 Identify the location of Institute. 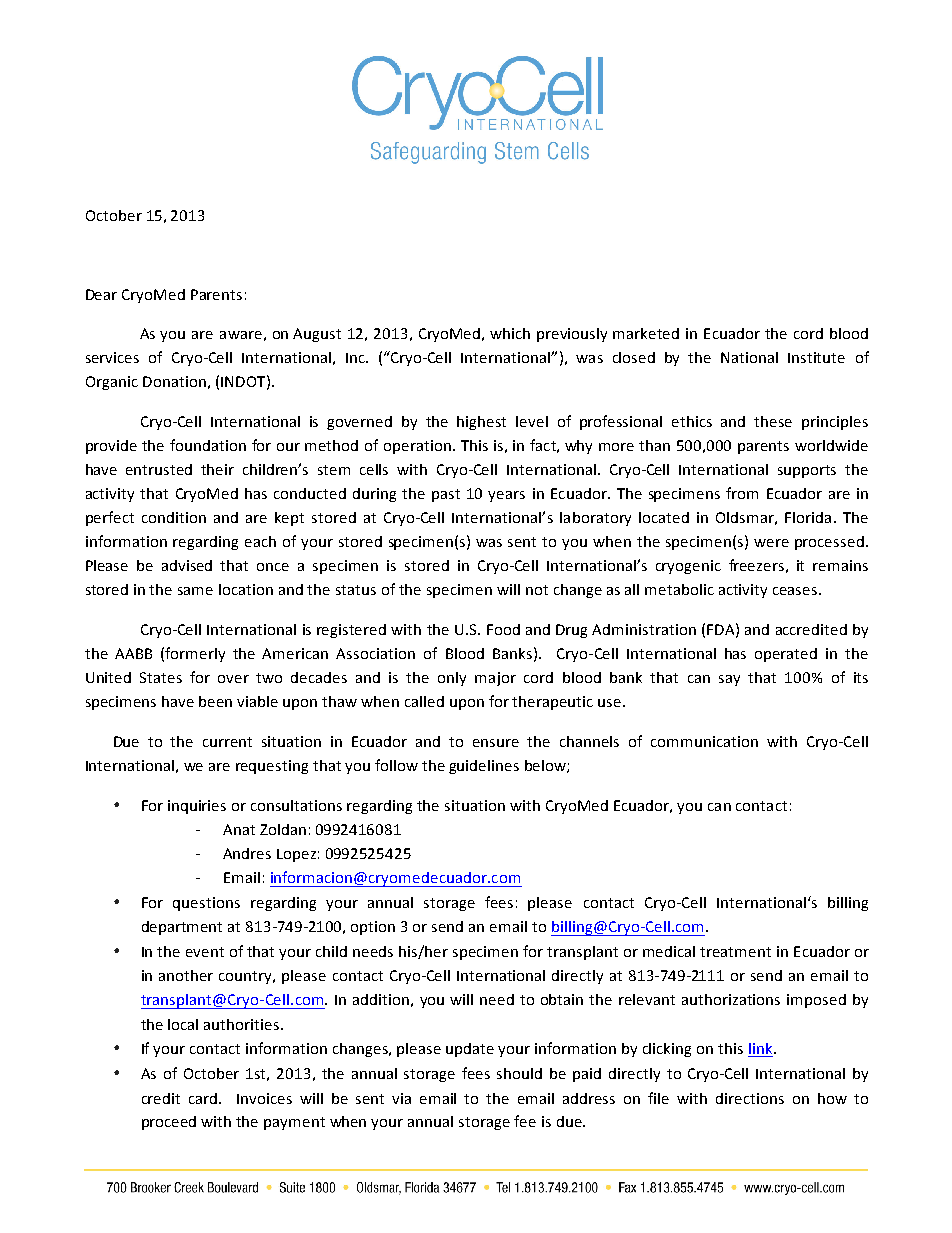
(816, 357).
